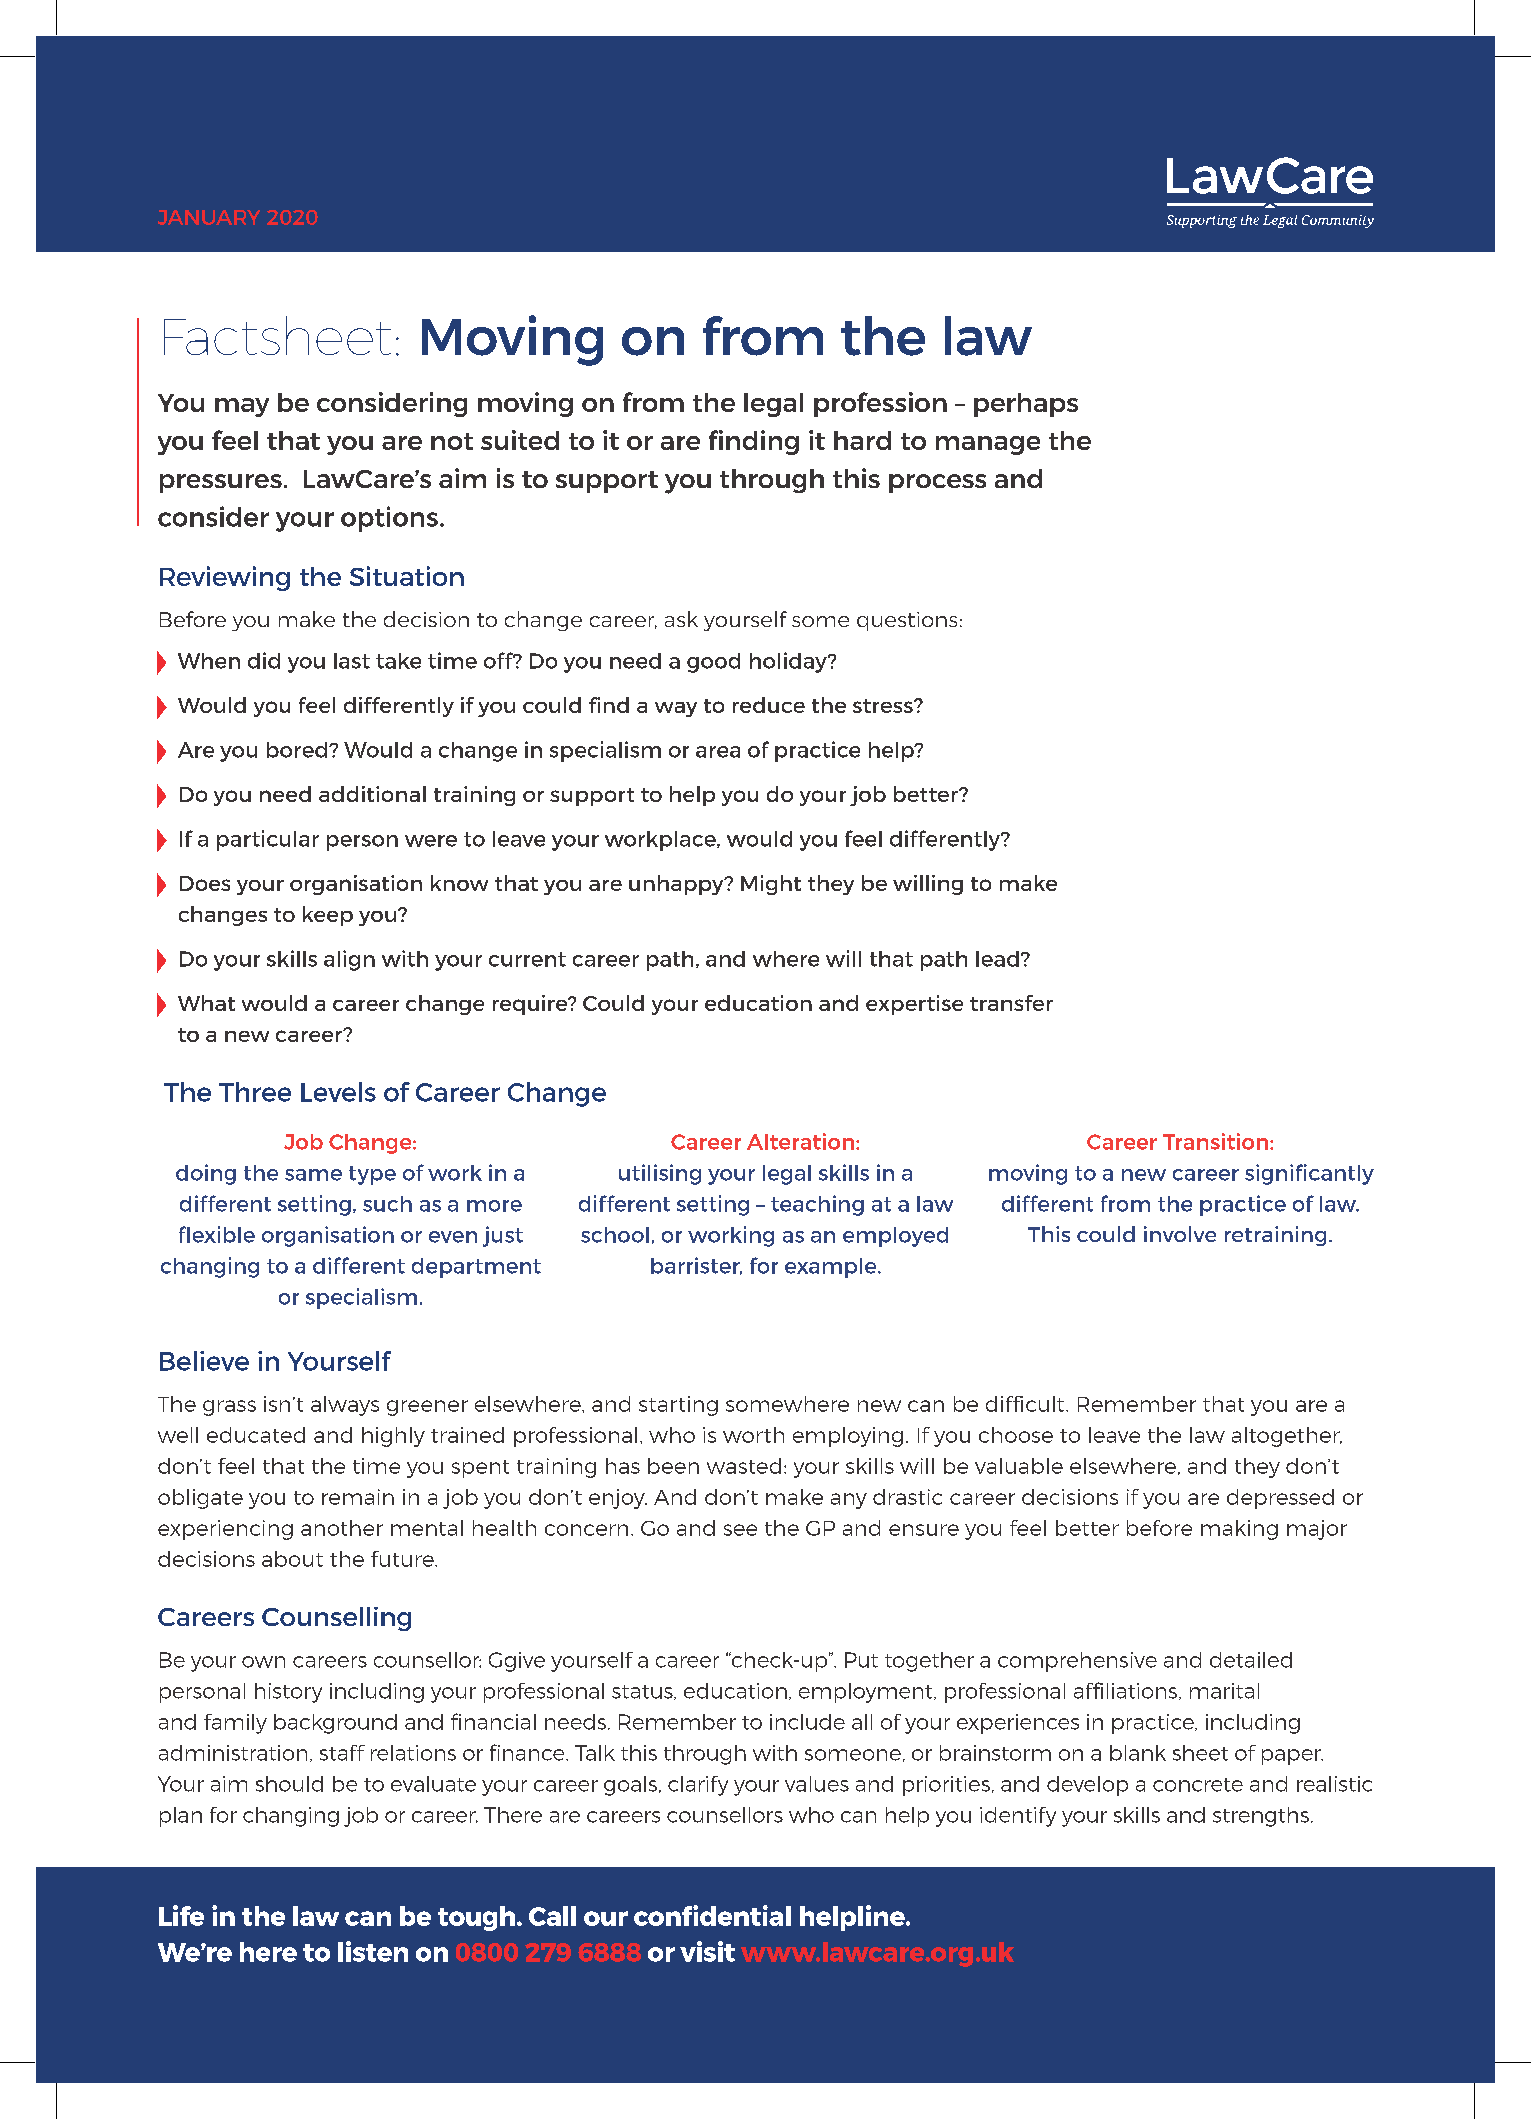 Image resolution: width=1531 pixels, height=2119 pixels. What do you see at coordinates (373, 1951) in the screenshot?
I see `listen` at bounding box center [373, 1951].
